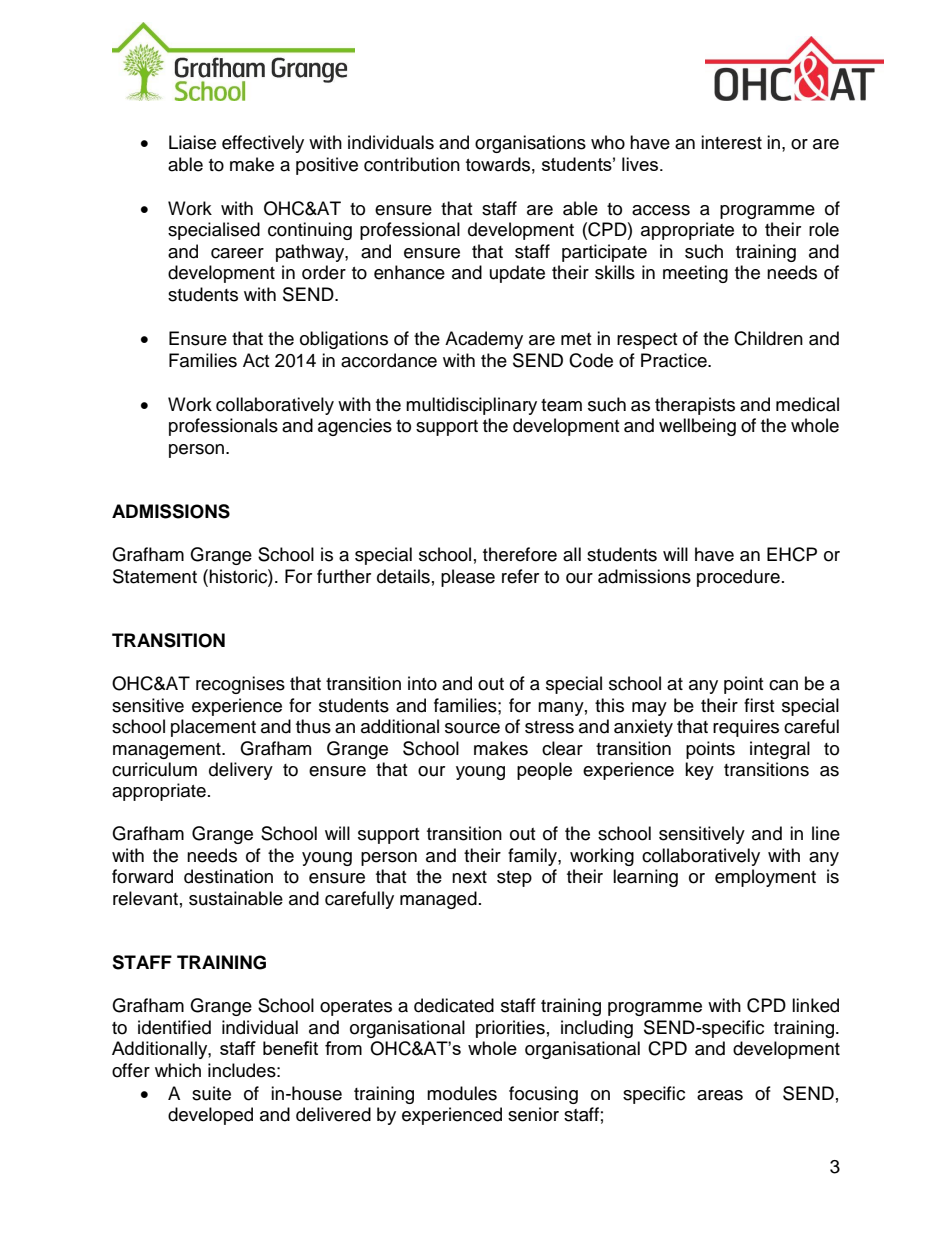  Describe the element at coordinates (468, 578) in the image. I see `please` at that location.
